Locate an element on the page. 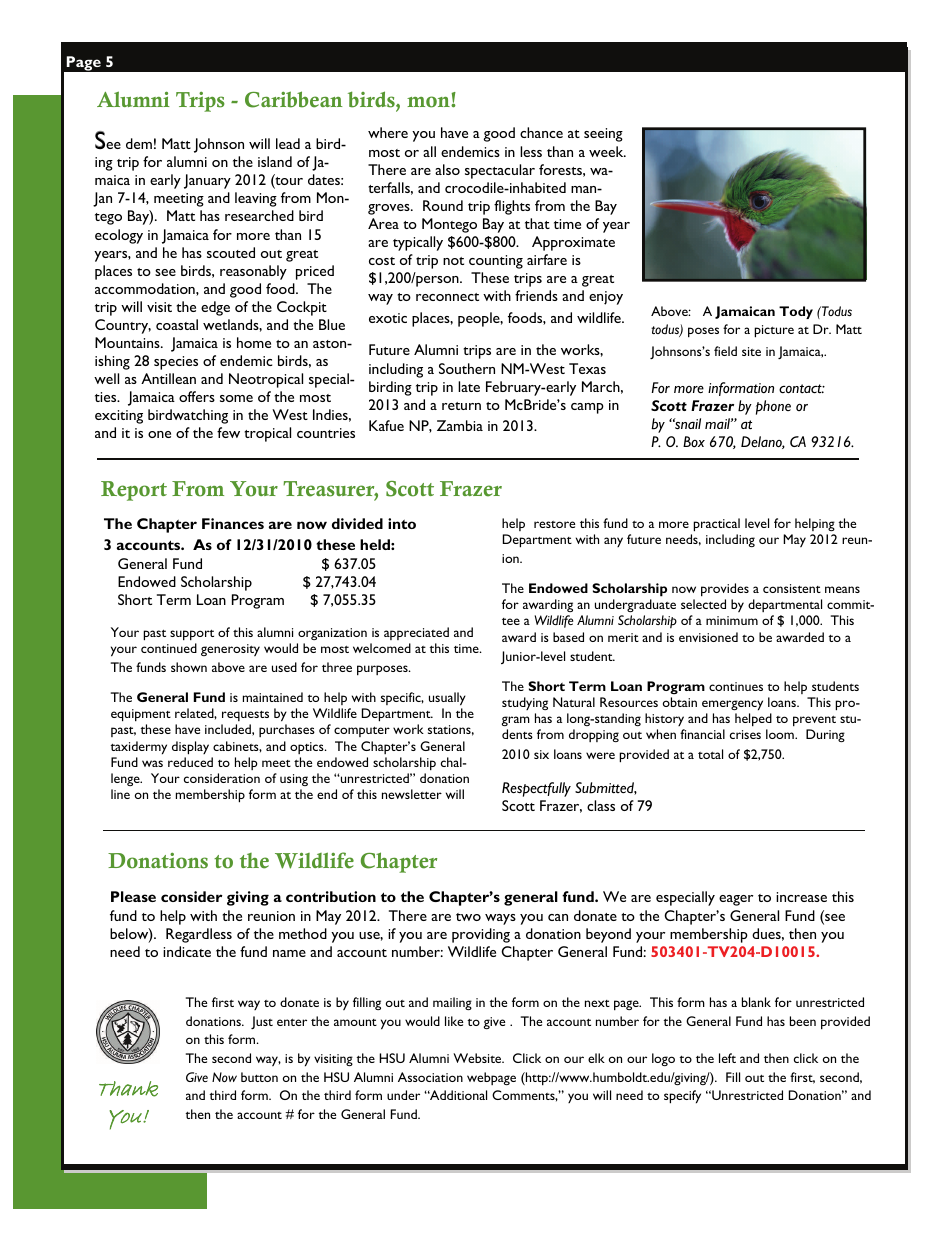 The image size is (952, 1233). support is located at coordinates (192, 635).
